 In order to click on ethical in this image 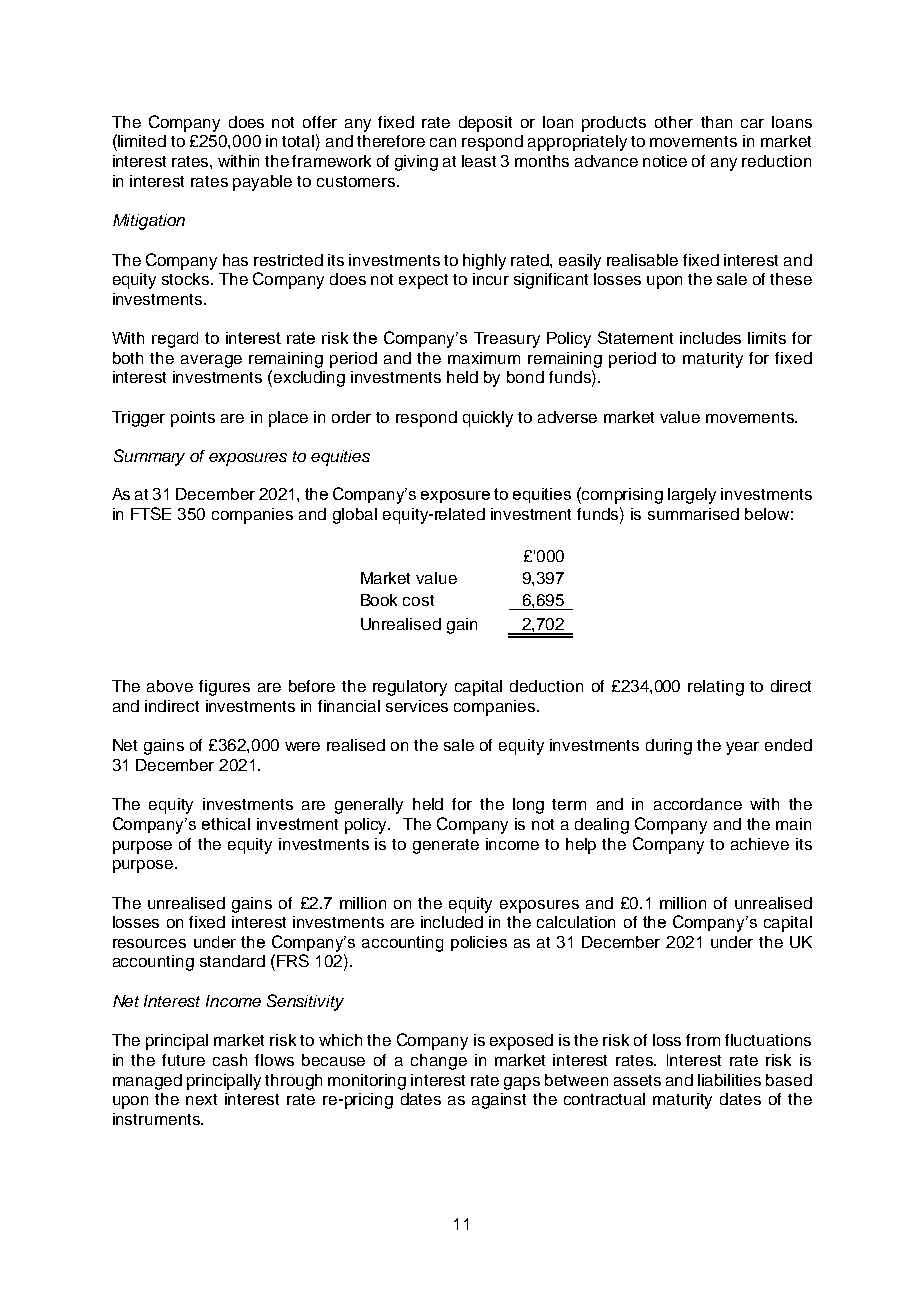, I will do `click(226, 824)`.
